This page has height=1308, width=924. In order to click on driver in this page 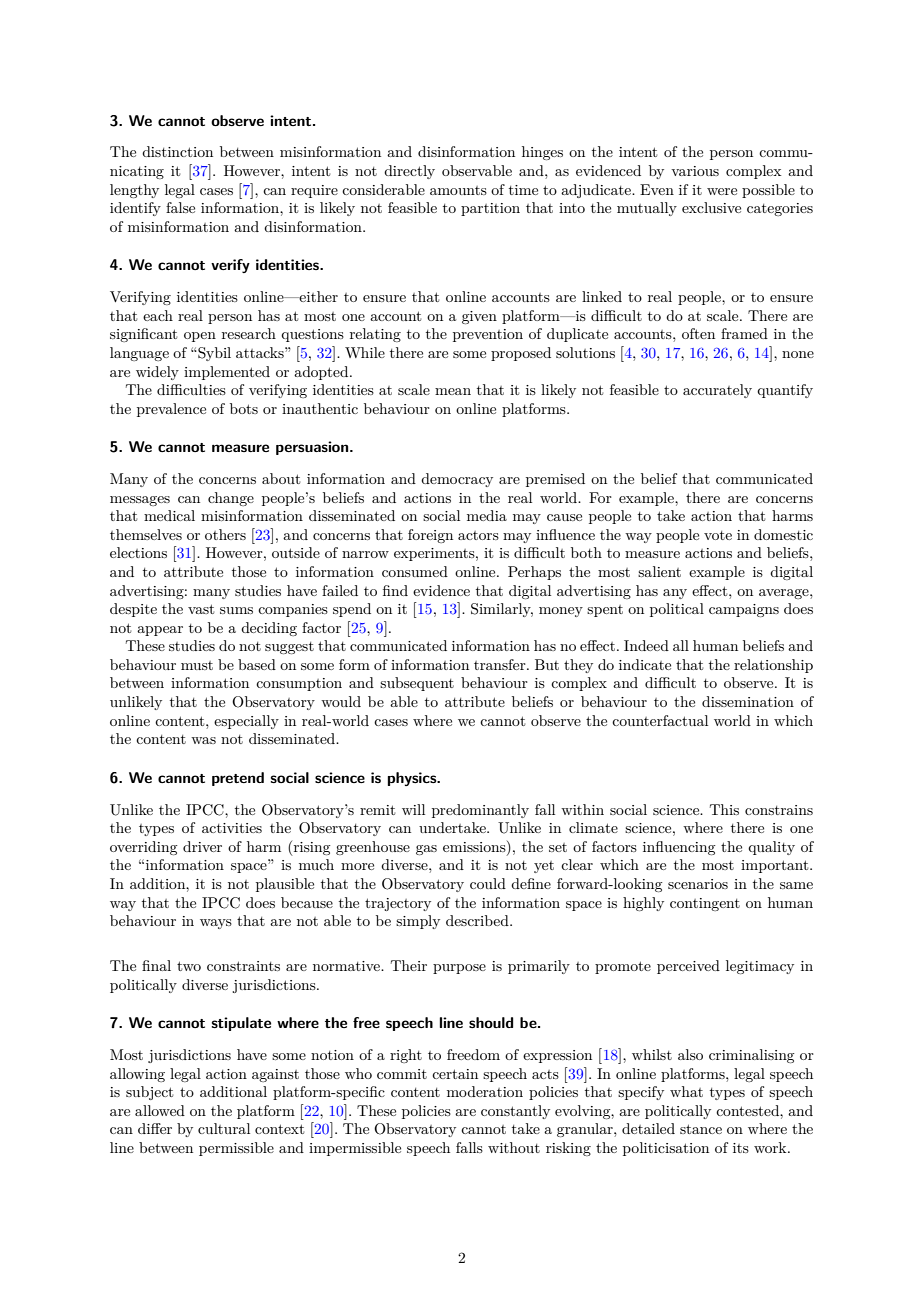, I will do `click(202, 846)`.
